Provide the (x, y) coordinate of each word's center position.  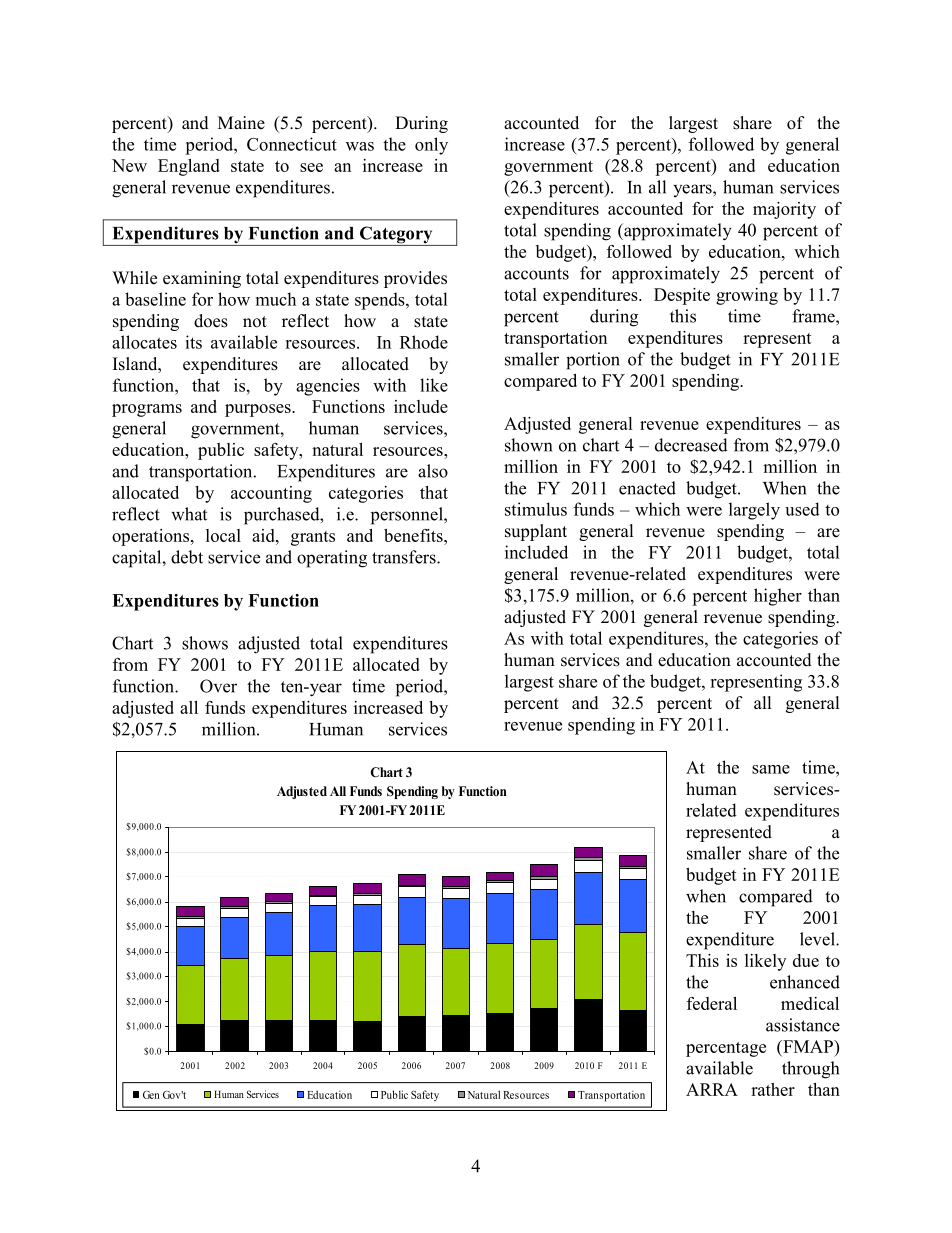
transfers (405, 557)
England (189, 167)
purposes (259, 410)
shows (205, 643)
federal (712, 1003)
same (771, 769)
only (431, 146)
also (433, 471)
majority (784, 210)
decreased (691, 445)
